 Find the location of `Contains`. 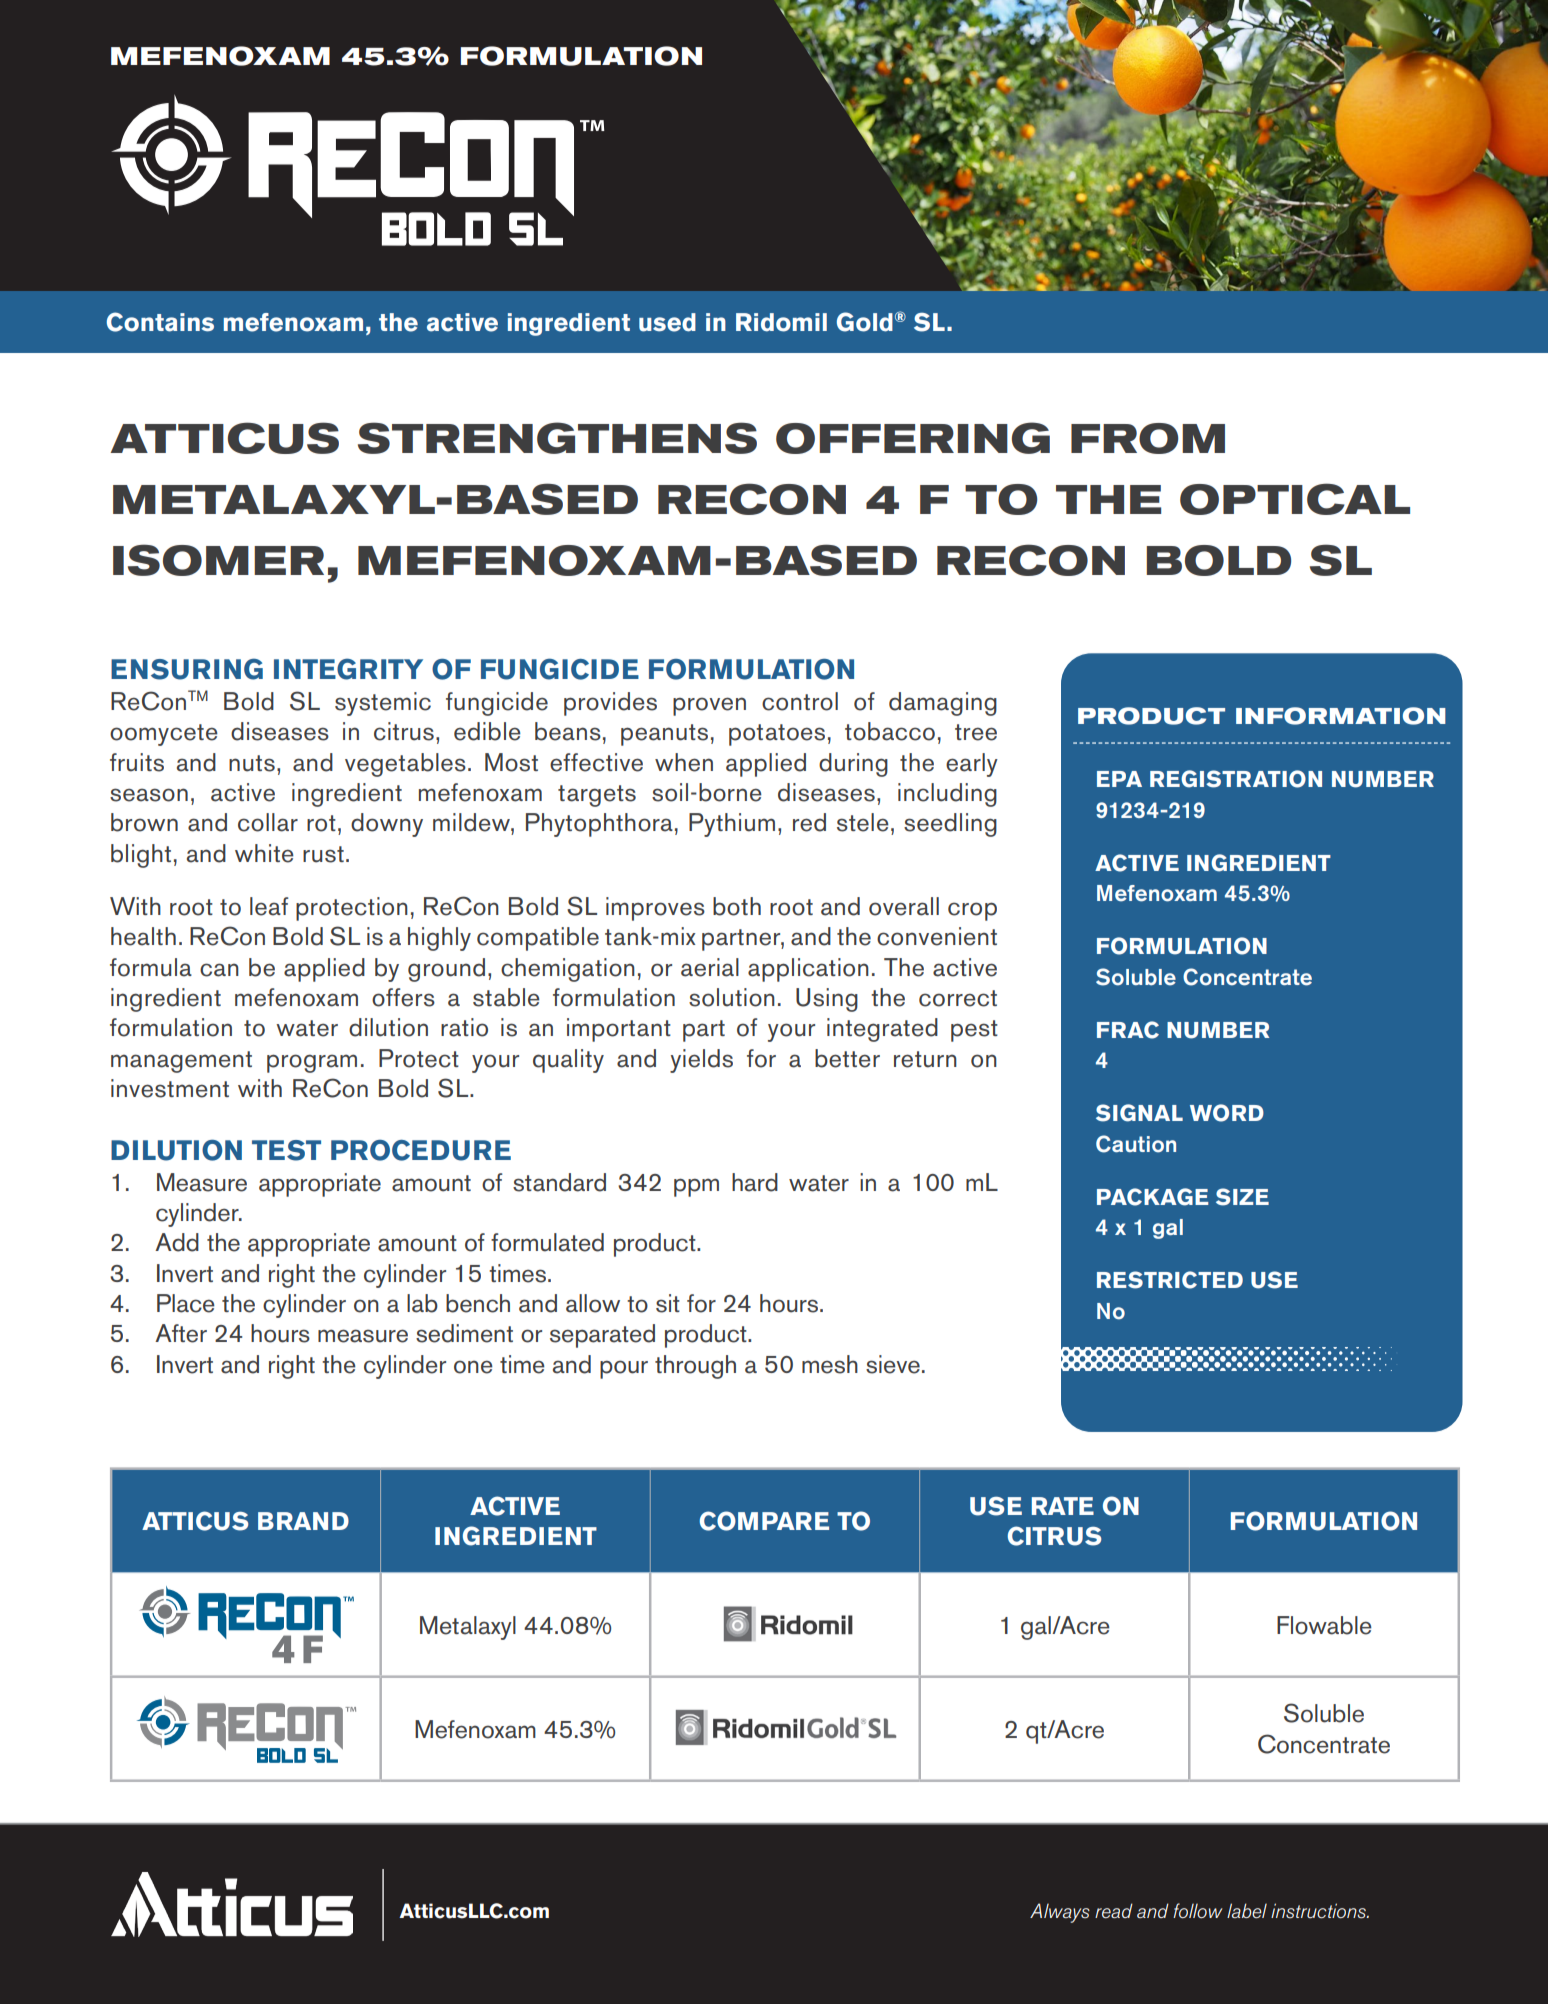

Contains is located at coordinates (160, 322).
